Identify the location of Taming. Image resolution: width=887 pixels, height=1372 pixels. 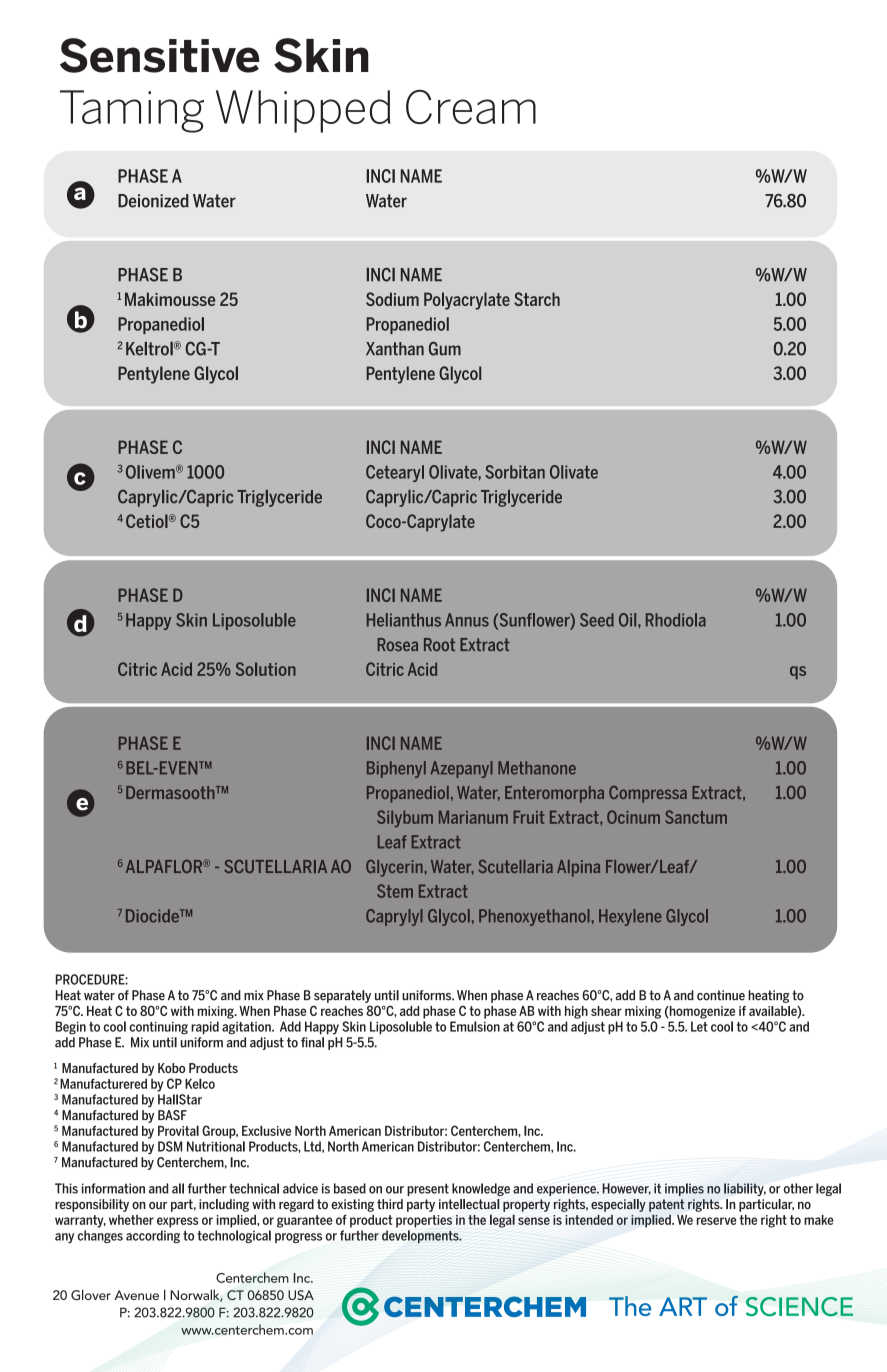
(132, 111).
